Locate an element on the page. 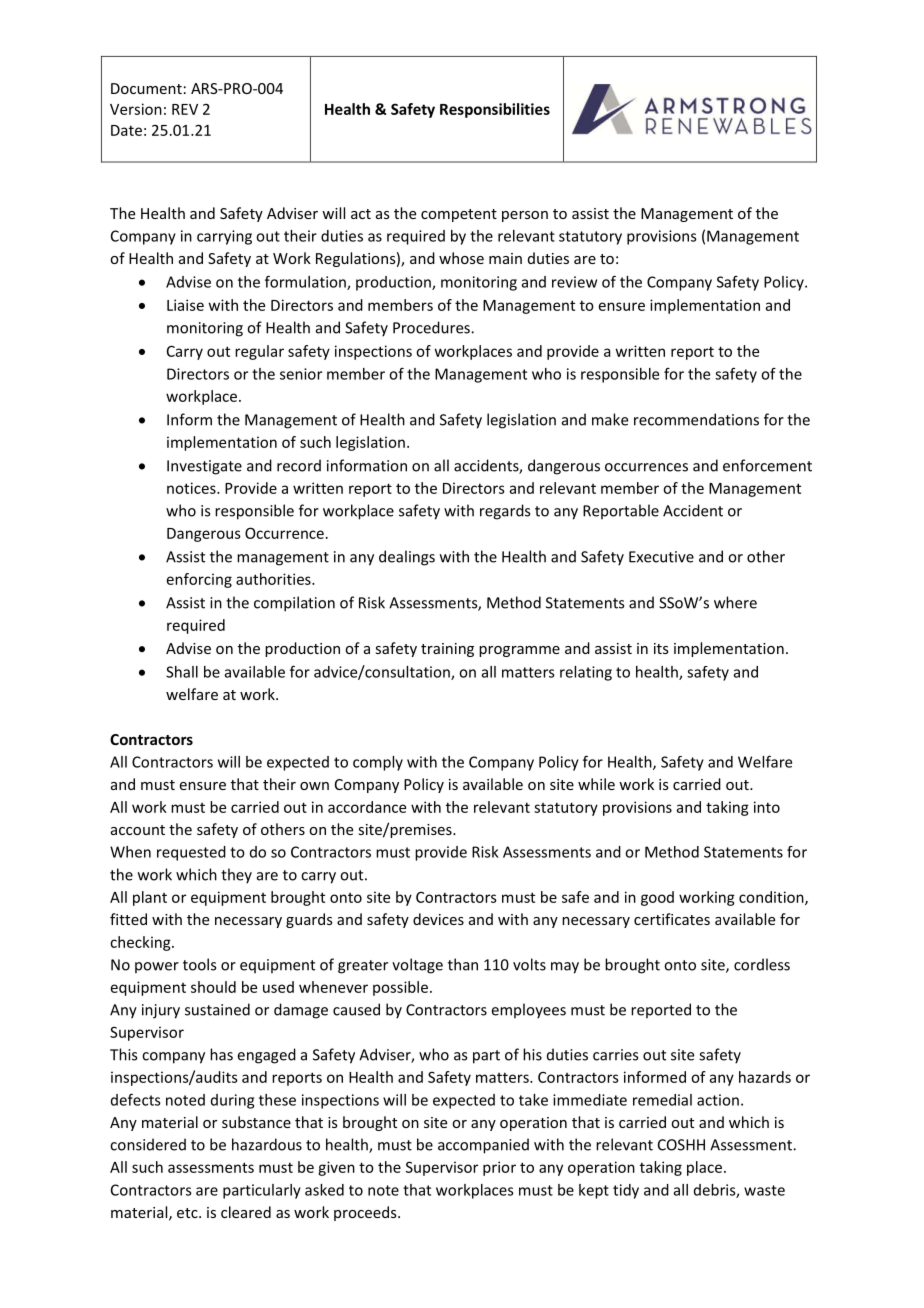  COSHH is located at coordinates (681, 1145).
